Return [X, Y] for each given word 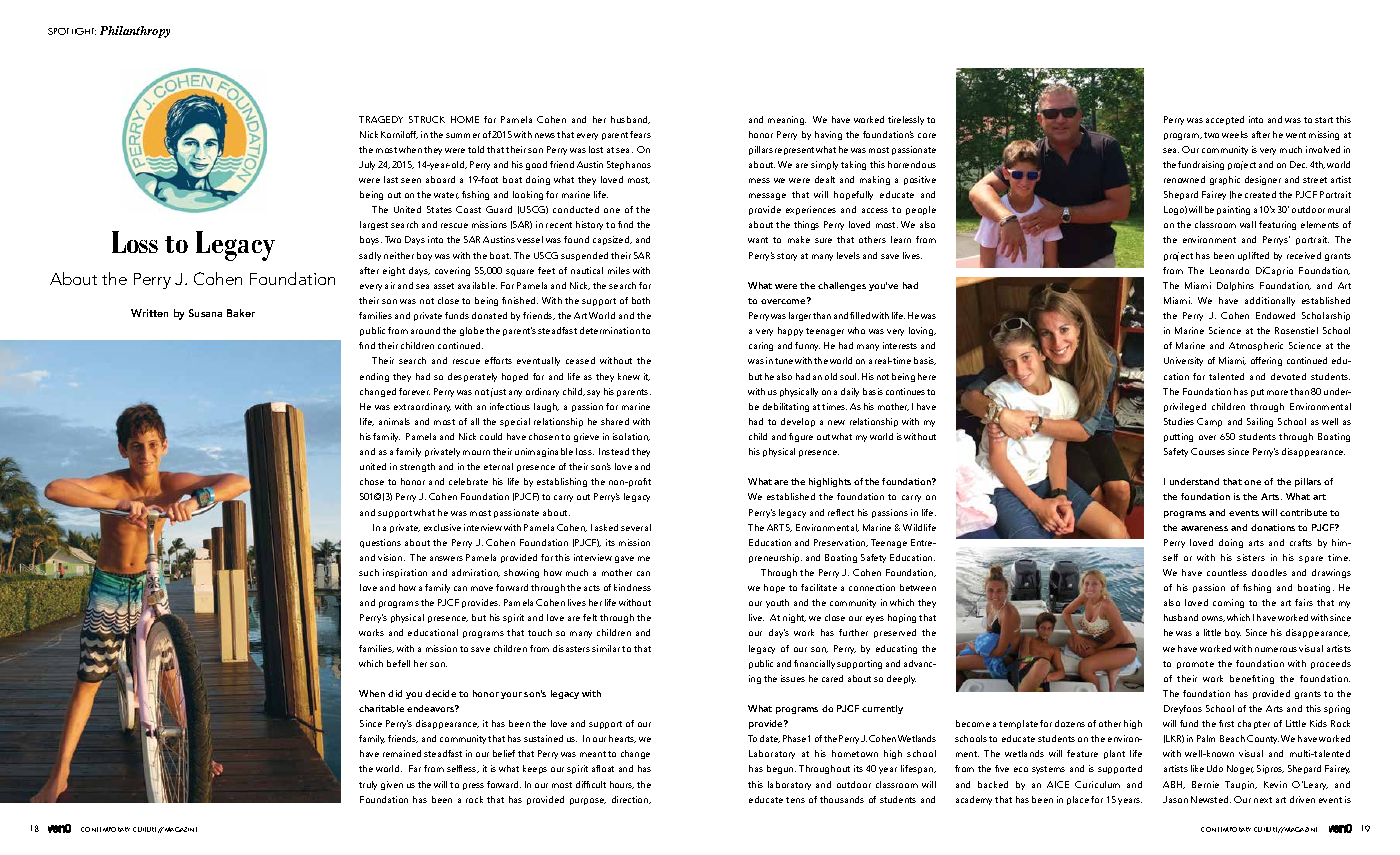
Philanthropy [135, 32]
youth [777, 603]
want [758, 240]
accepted [1225, 120]
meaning [787, 120]
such [369, 572]
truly [368, 785]
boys [371, 240]
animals [394, 421]
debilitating [786, 407]
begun [781, 769]
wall [1248, 224]
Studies [1179, 421]
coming [1228, 603]
